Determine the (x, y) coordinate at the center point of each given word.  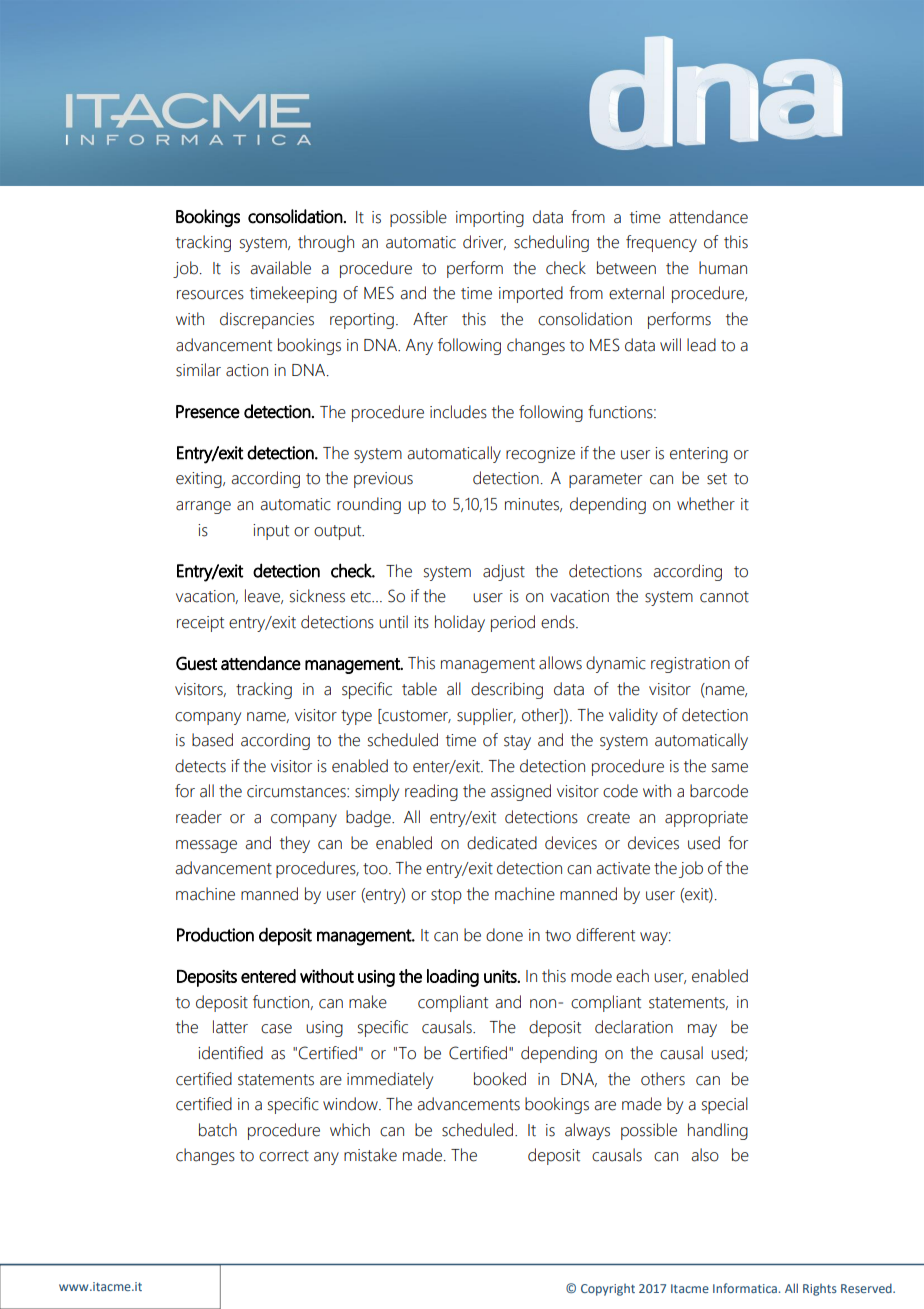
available (280, 268)
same (730, 768)
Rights (820, 1290)
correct (284, 1156)
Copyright (608, 1290)
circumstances (297, 791)
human (723, 268)
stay (517, 742)
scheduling (551, 243)
